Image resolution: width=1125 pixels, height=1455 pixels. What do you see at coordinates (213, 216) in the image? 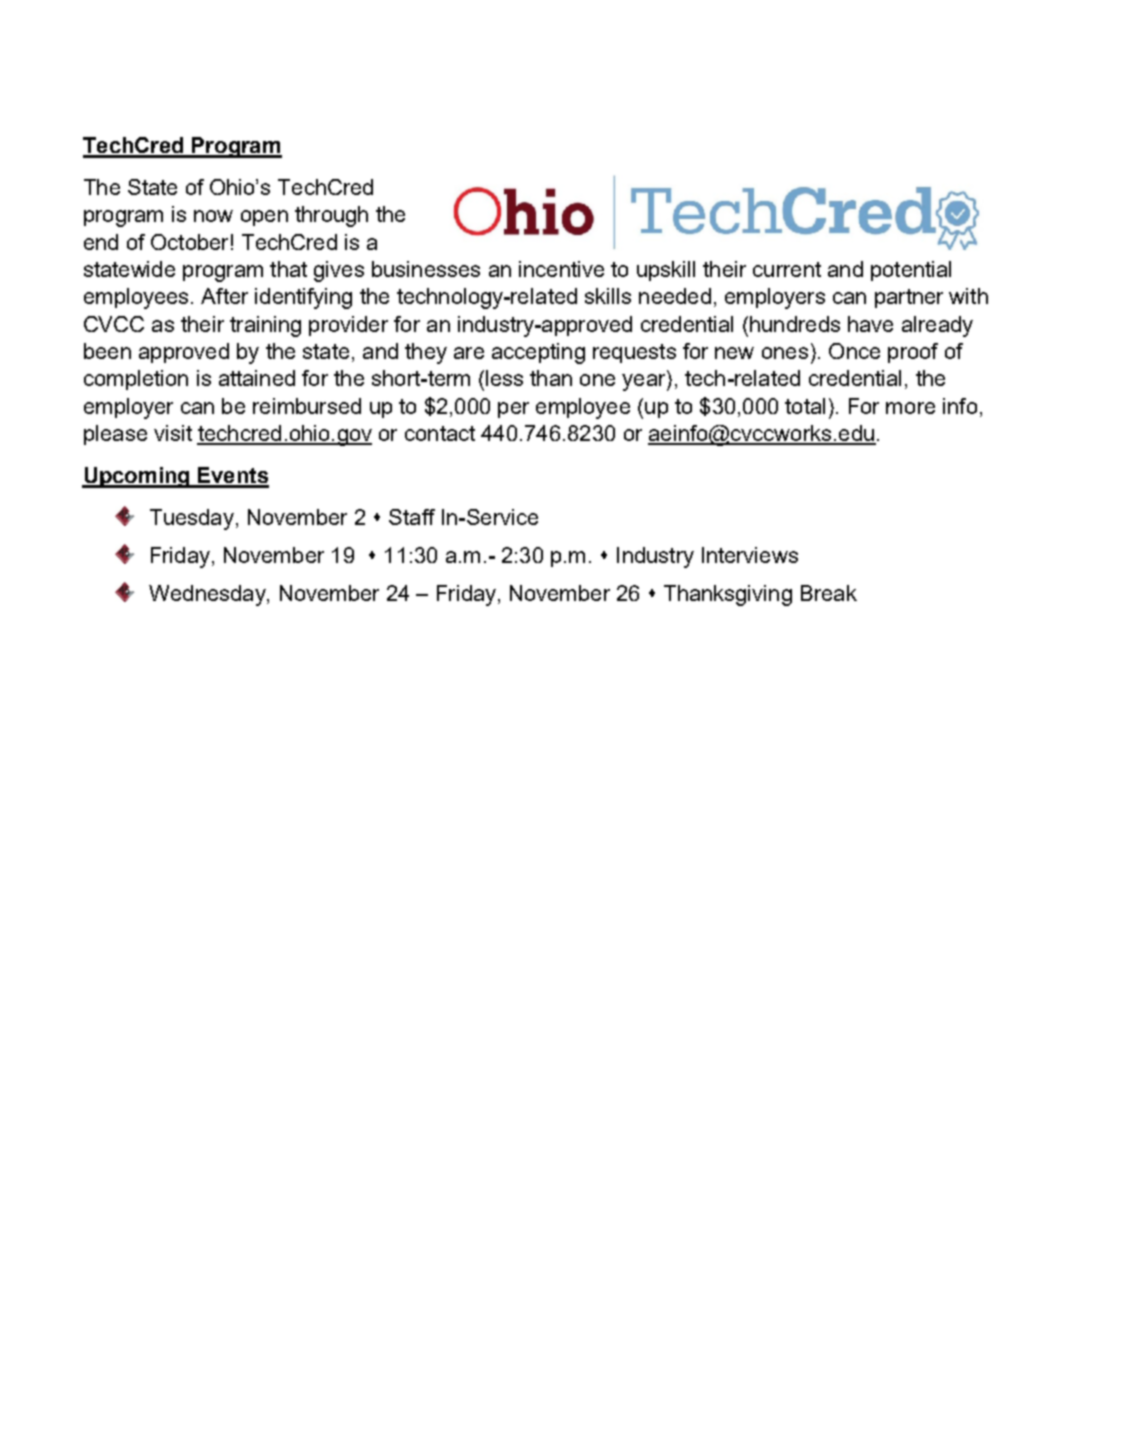
I see `now` at bounding box center [213, 216].
